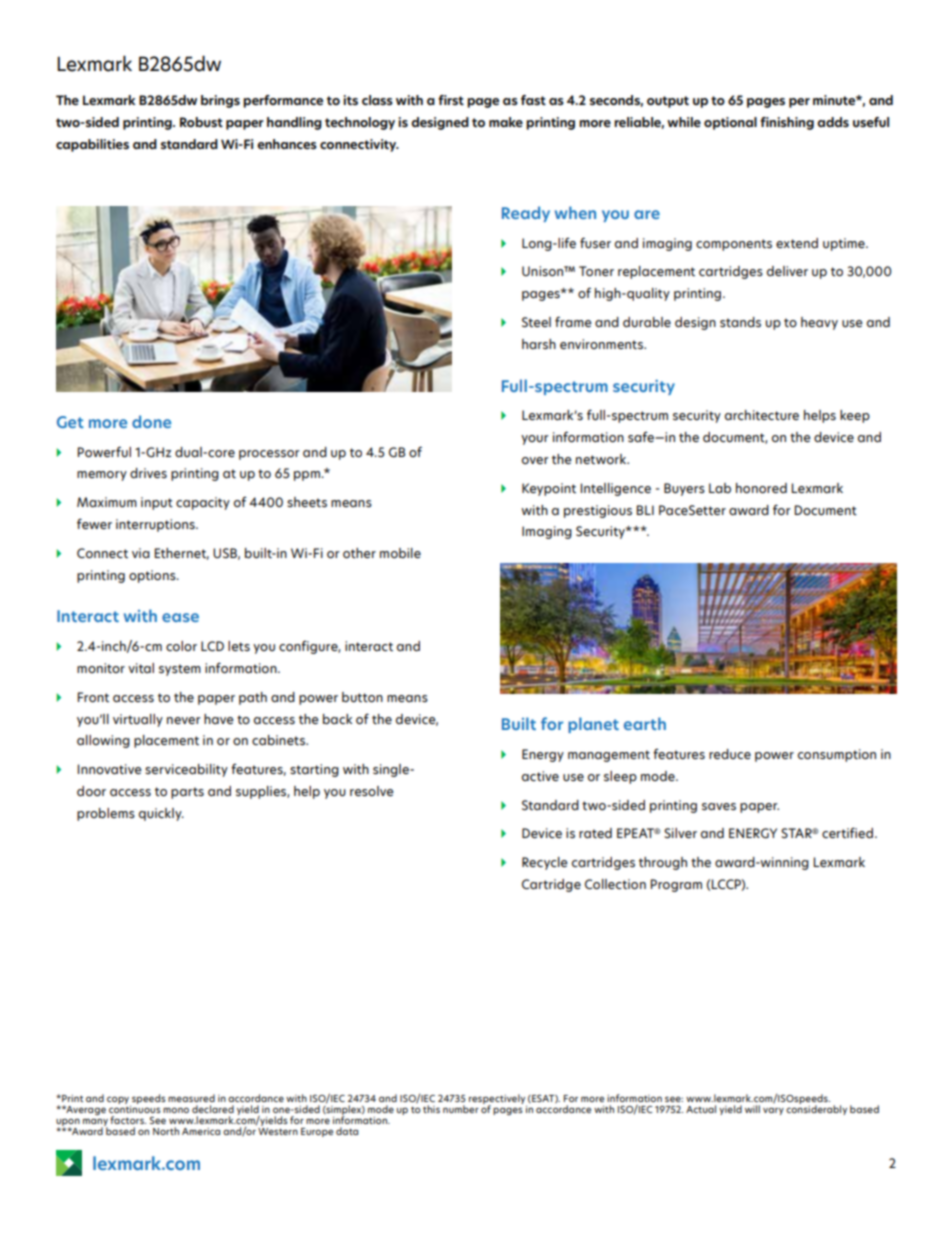  I want to click on finishing, so click(787, 123).
